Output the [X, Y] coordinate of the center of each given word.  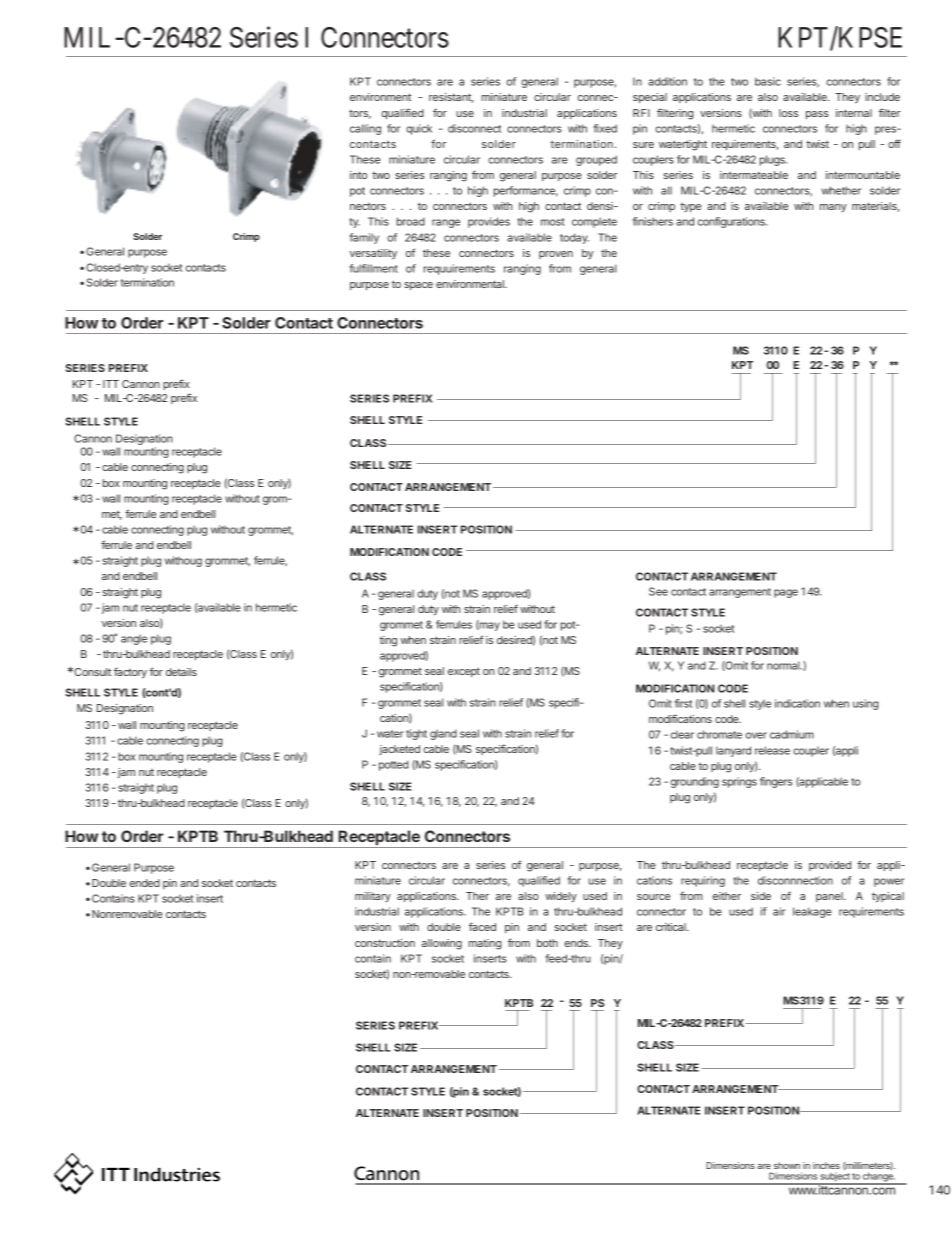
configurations [732, 222]
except [464, 672]
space [418, 286]
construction [385, 943]
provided [830, 866]
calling [365, 129]
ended [145, 883]
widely [561, 897]
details [181, 672]
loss [788, 113]
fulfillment [373, 268]
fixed [605, 128]
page [786, 593]
